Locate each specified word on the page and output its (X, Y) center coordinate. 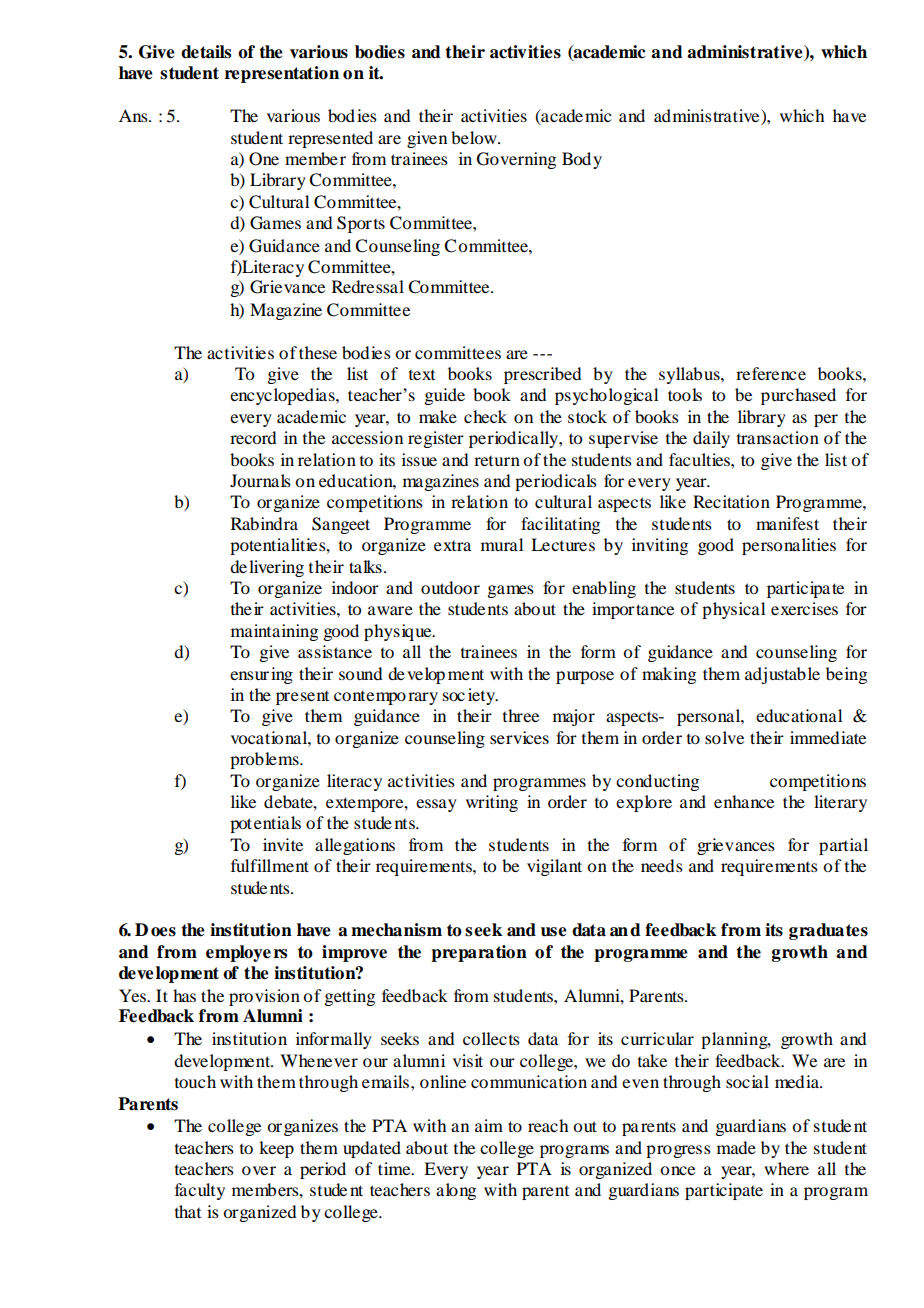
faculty (200, 1191)
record (253, 437)
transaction (778, 437)
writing (492, 803)
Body (582, 160)
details (206, 52)
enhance (744, 801)
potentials (265, 824)
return (497, 461)
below (475, 137)
